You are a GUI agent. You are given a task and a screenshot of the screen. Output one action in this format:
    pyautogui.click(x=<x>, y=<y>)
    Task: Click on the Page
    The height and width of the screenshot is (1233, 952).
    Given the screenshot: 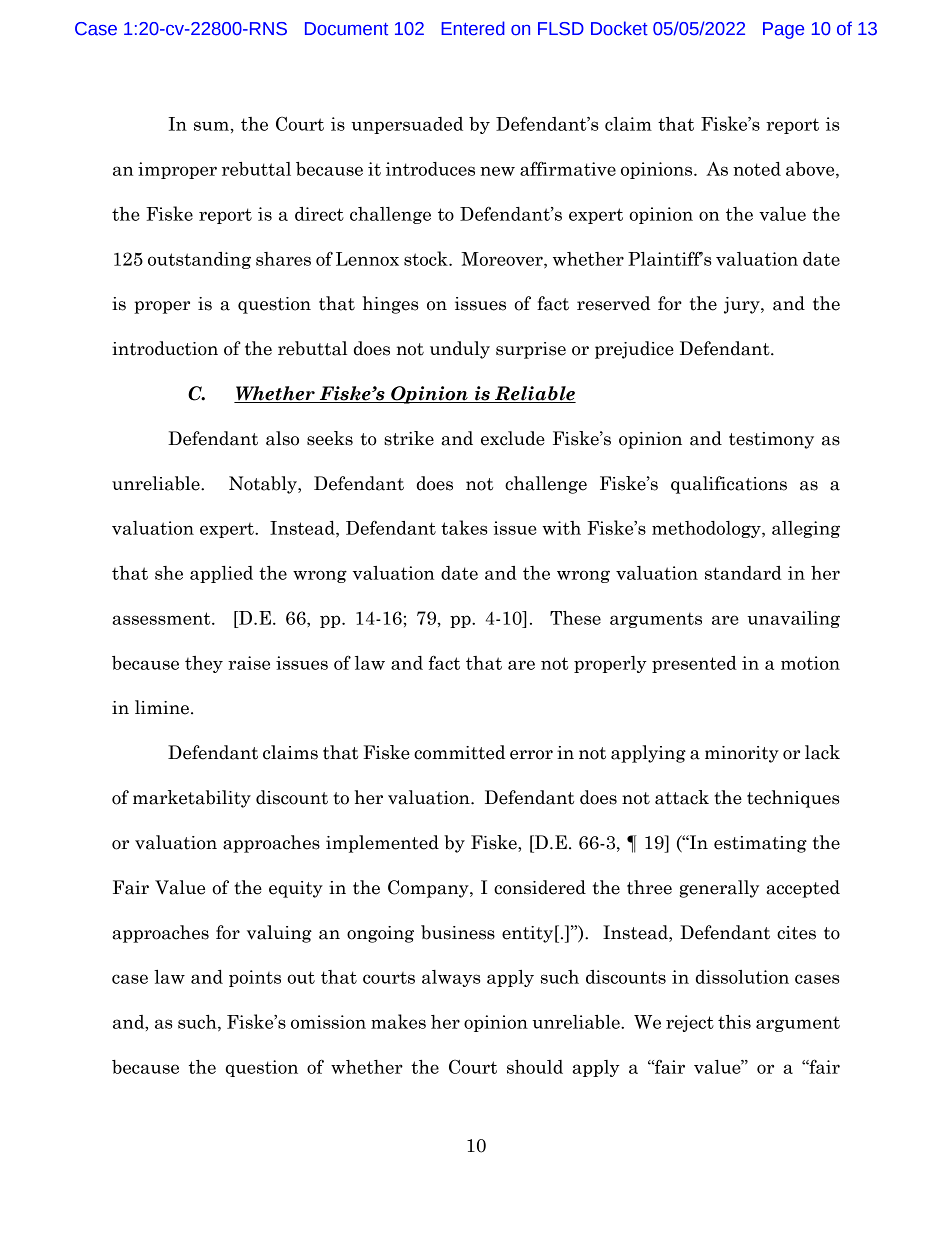 What is the action you would take?
    pyautogui.click(x=783, y=30)
